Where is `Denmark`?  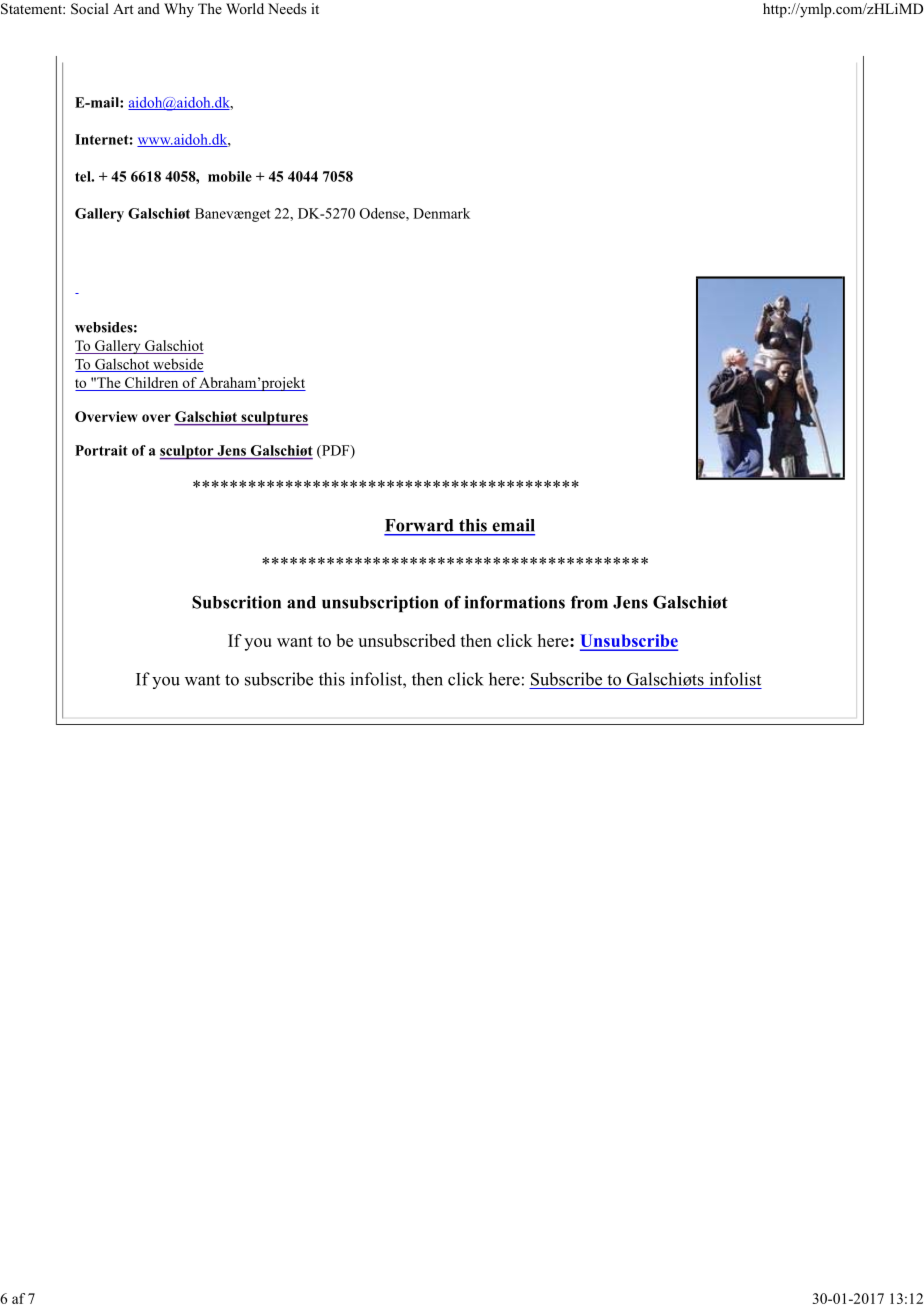 Denmark is located at coordinates (441, 213).
